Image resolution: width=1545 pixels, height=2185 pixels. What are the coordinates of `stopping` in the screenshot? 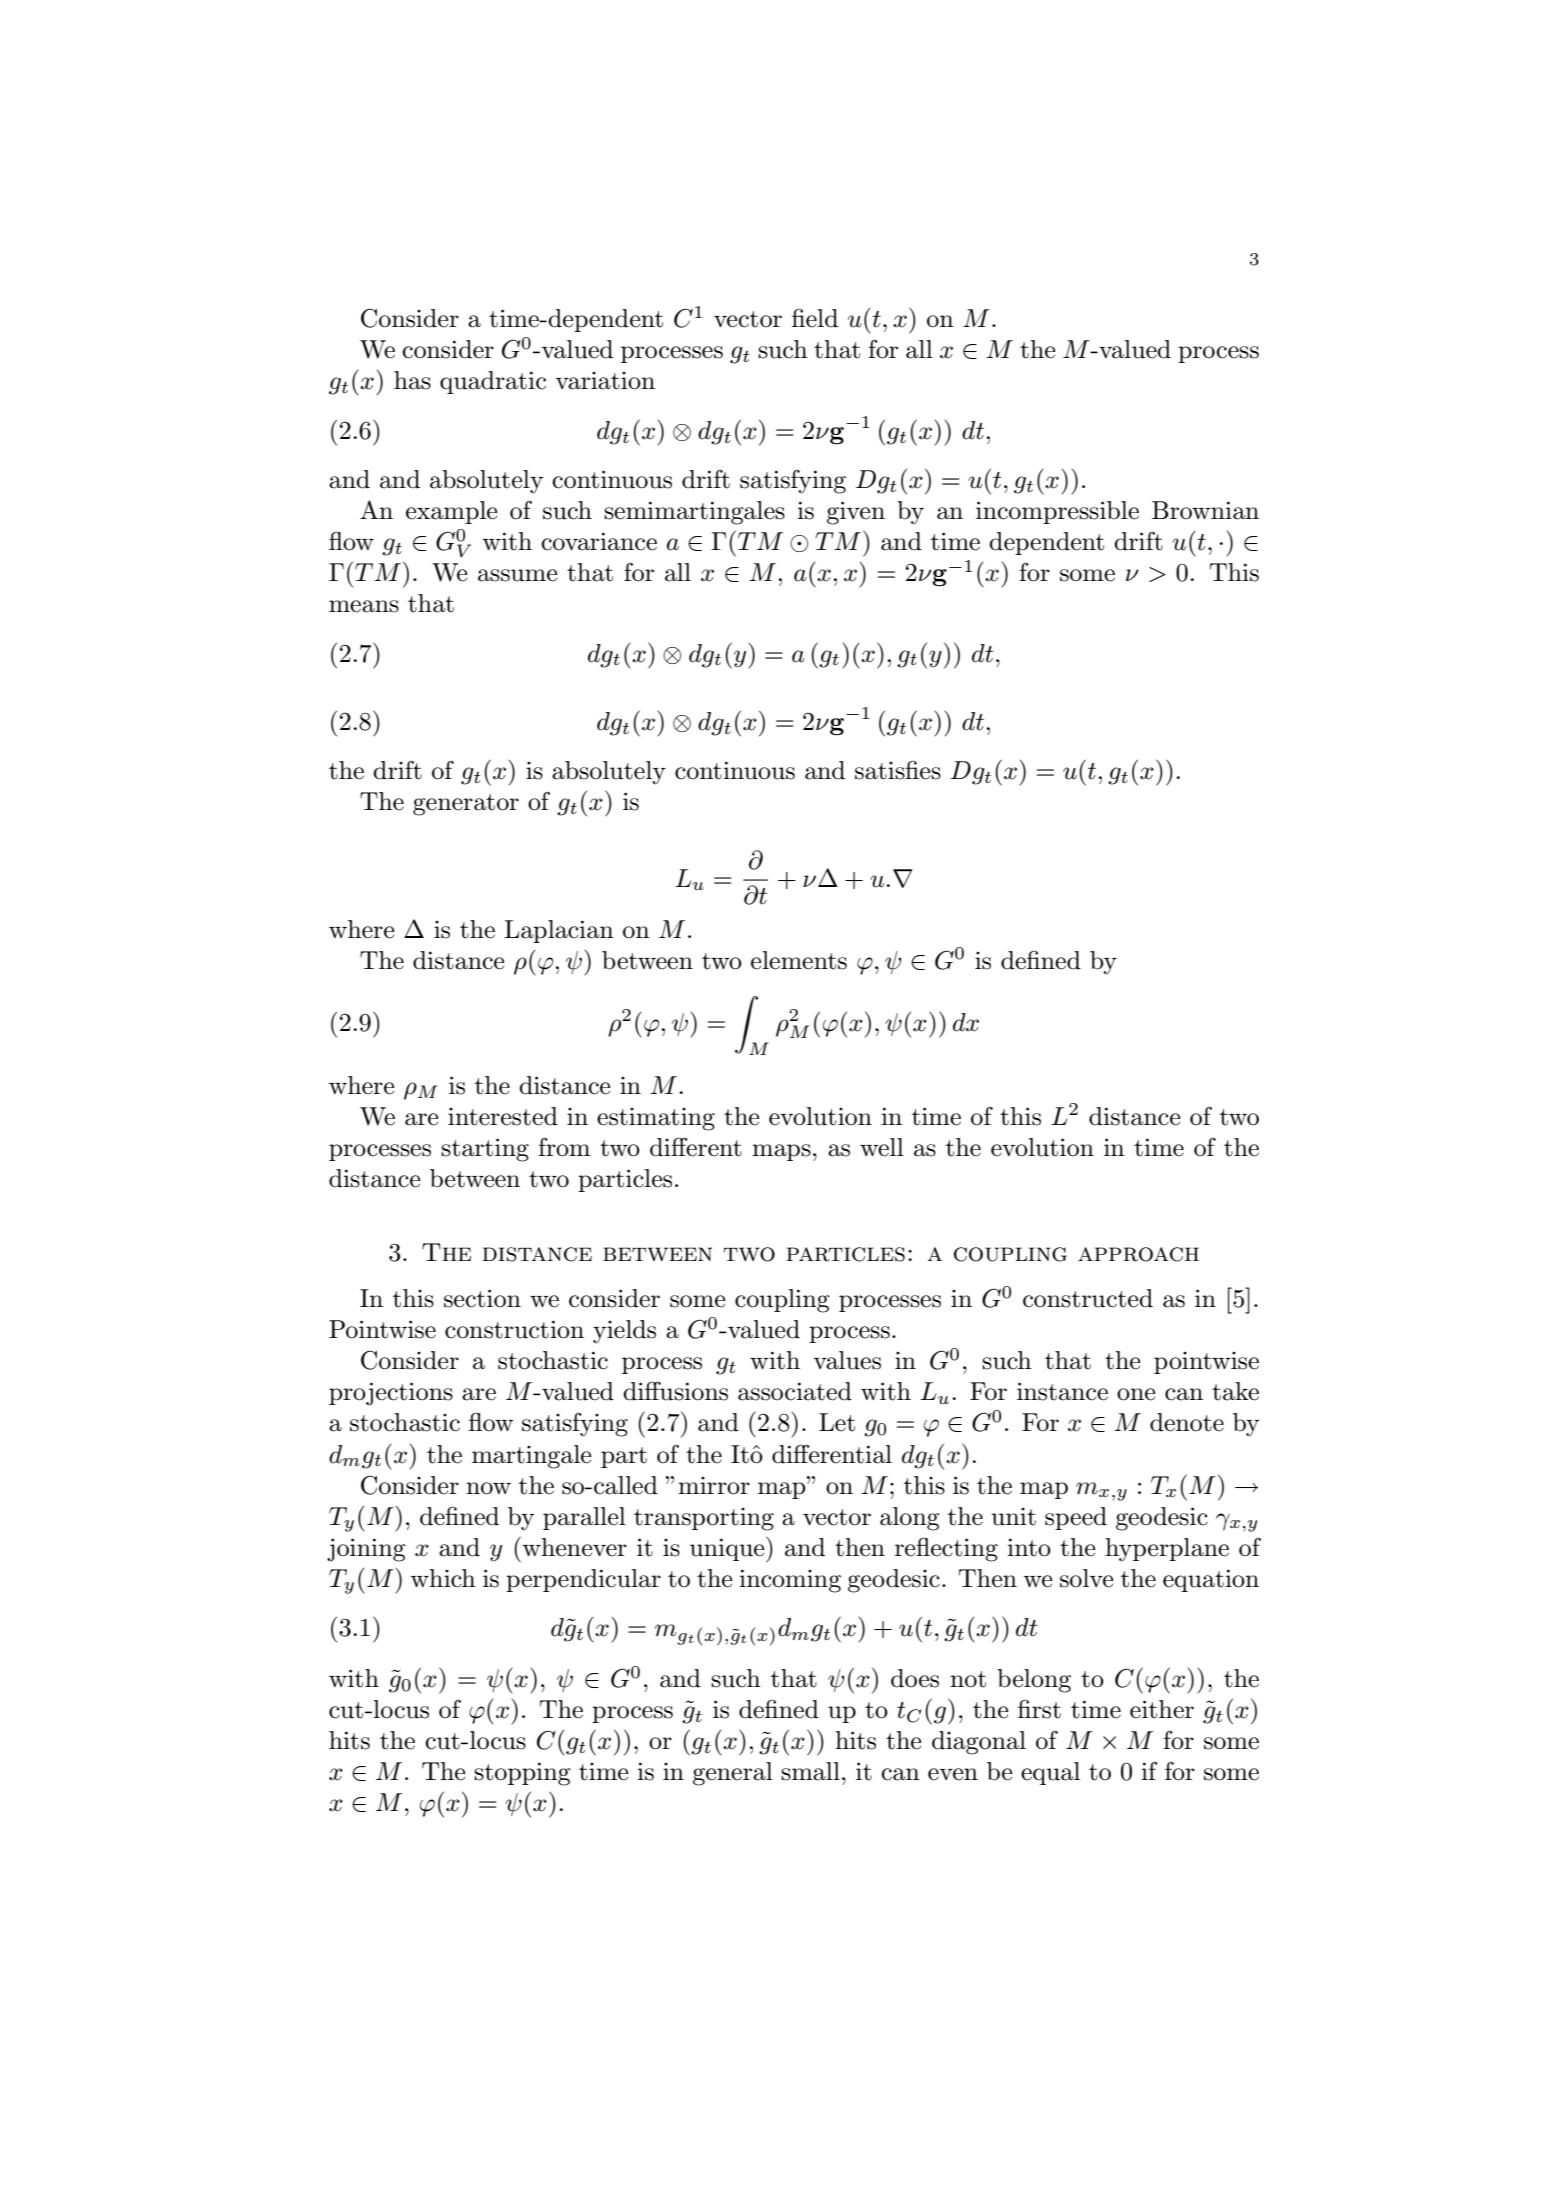 It's located at (522, 1774).
